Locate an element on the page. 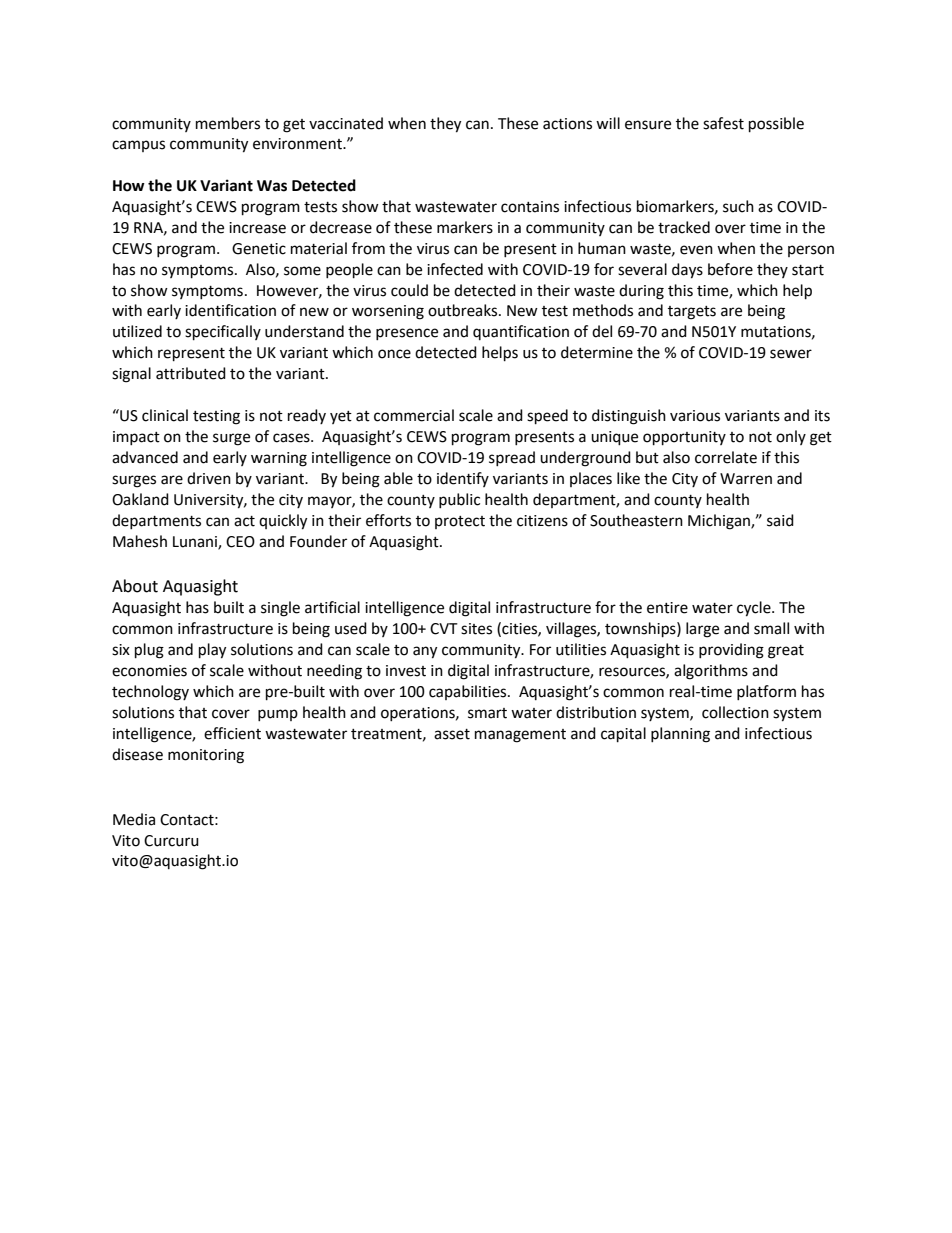 The height and width of the image is (1233, 952). clinical is located at coordinates (165, 415).
